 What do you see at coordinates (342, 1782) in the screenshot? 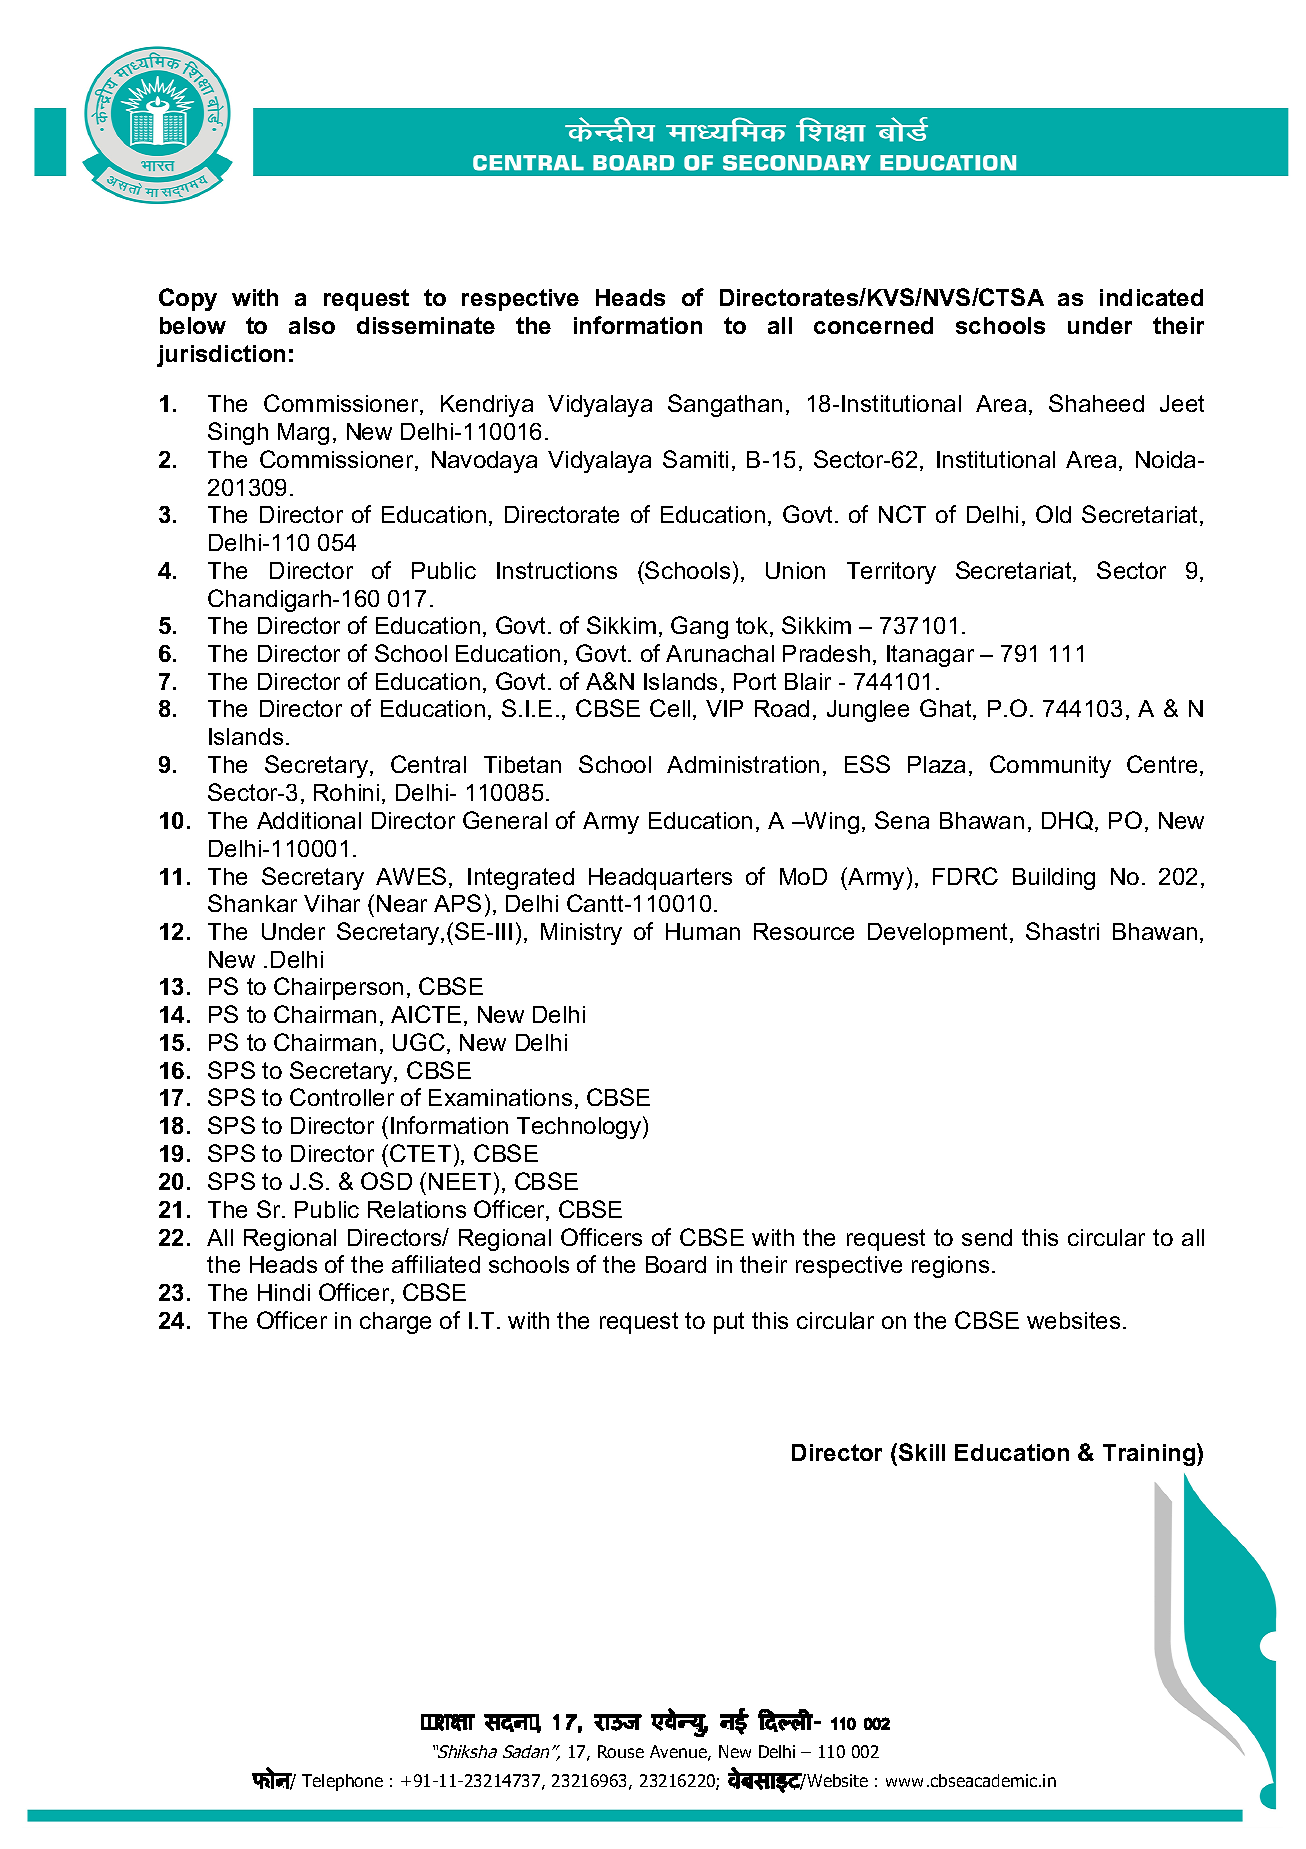
I see `Telephone` at bounding box center [342, 1782].
